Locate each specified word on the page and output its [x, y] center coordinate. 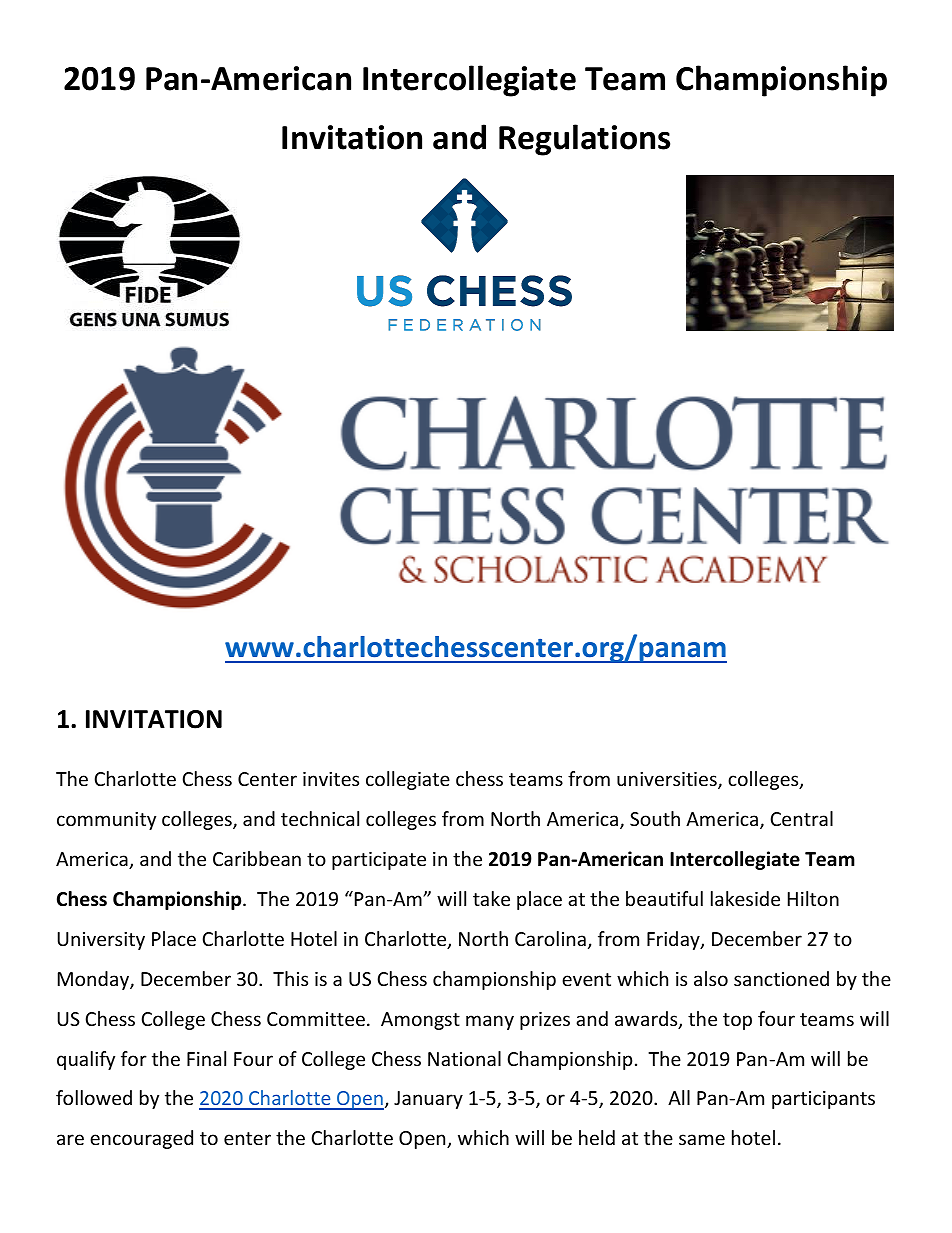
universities [668, 780]
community [106, 821]
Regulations [584, 140]
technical [320, 818]
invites [331, 779]
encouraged [141, 1139]
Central [802, 818]
